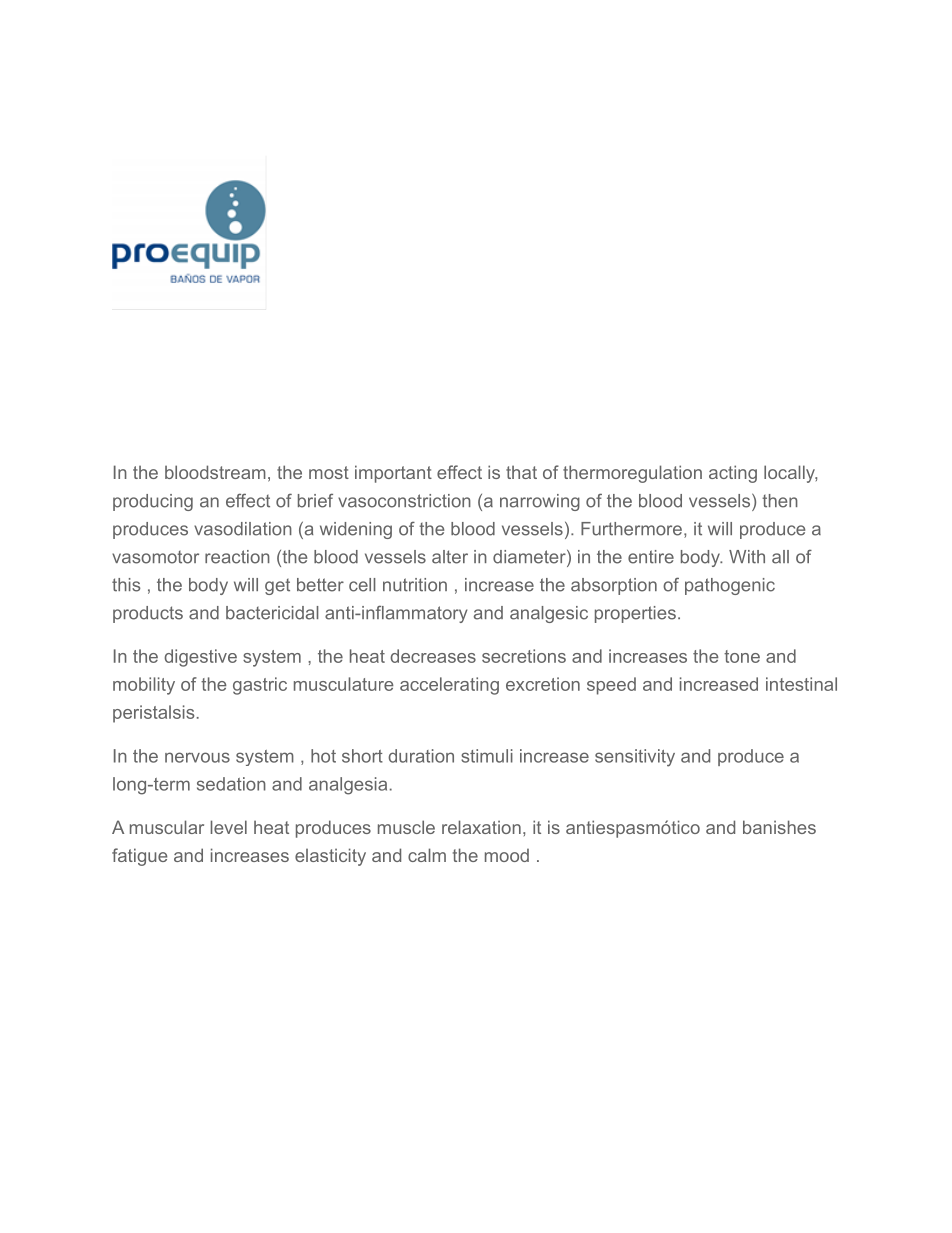 The image size is (952, 1233). What do you see at coordinates (197, 757) in the screenshot?
I see `nervous` at bounding box center [197, 757].
